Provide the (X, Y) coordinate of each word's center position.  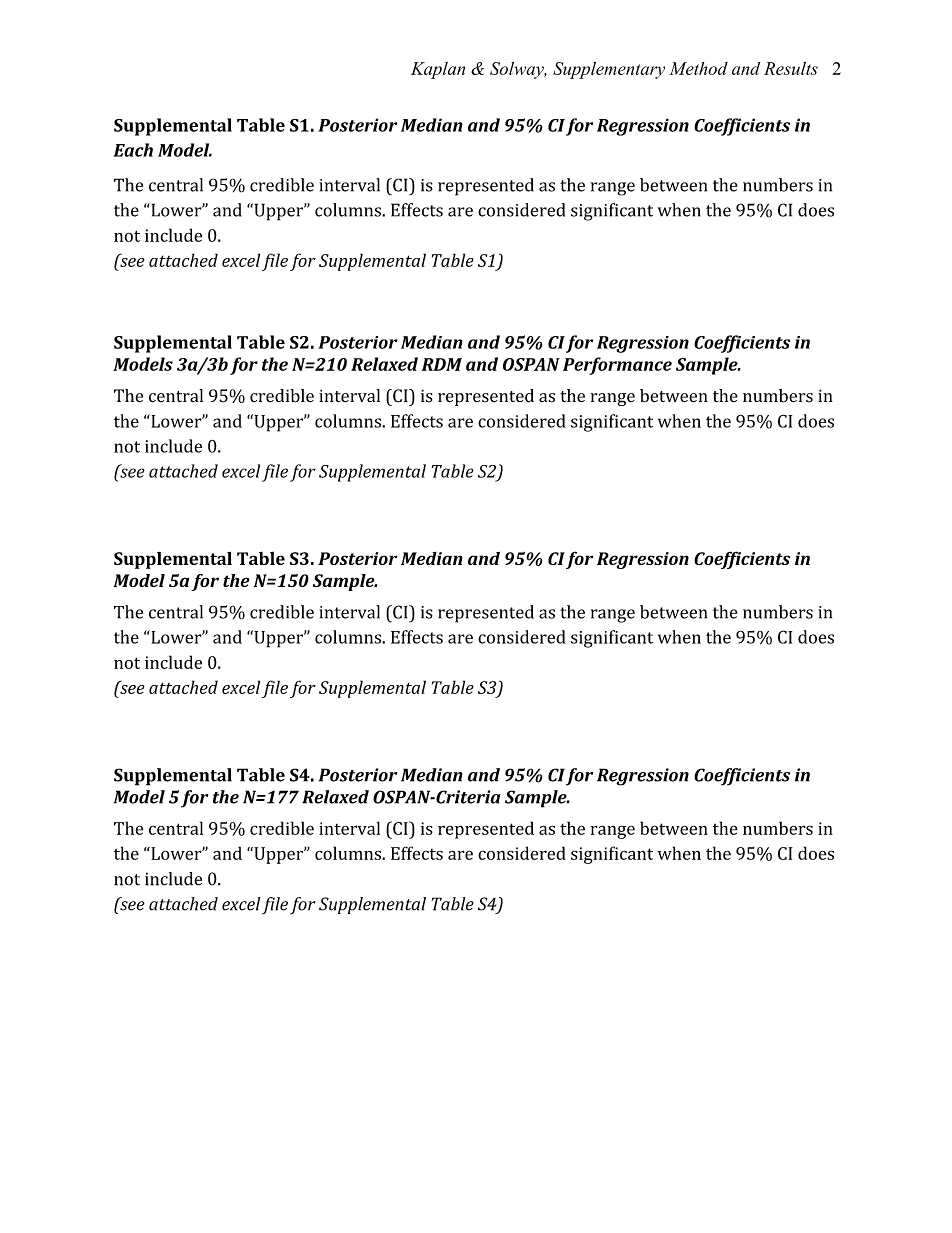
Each (133, 150)
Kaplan (438, 70)
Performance (617, 366)
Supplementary (609, 70)
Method (698, 68)
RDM (442, 364)
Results (791, 68)
